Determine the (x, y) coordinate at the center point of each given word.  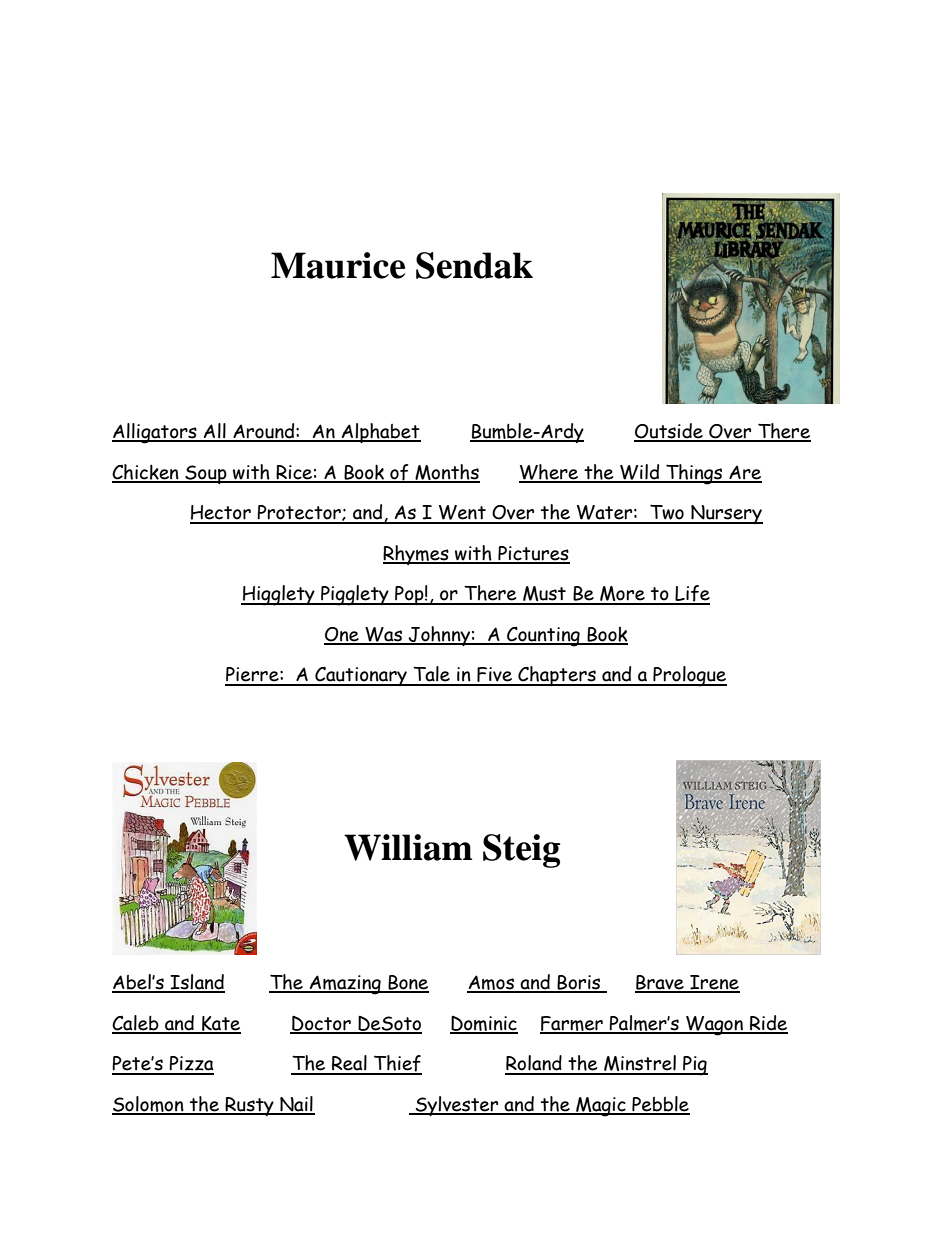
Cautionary (361, 676)
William (408, 847)
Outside (669, 432)
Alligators (155, 433)
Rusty (249, 1106)
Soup (206, 474)
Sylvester (457, 1106)
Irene (714, 983)
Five (494, 676)
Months (446, 473)
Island (196, 983)
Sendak (474, 265)
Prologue (689, 676)
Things (694, 474)
